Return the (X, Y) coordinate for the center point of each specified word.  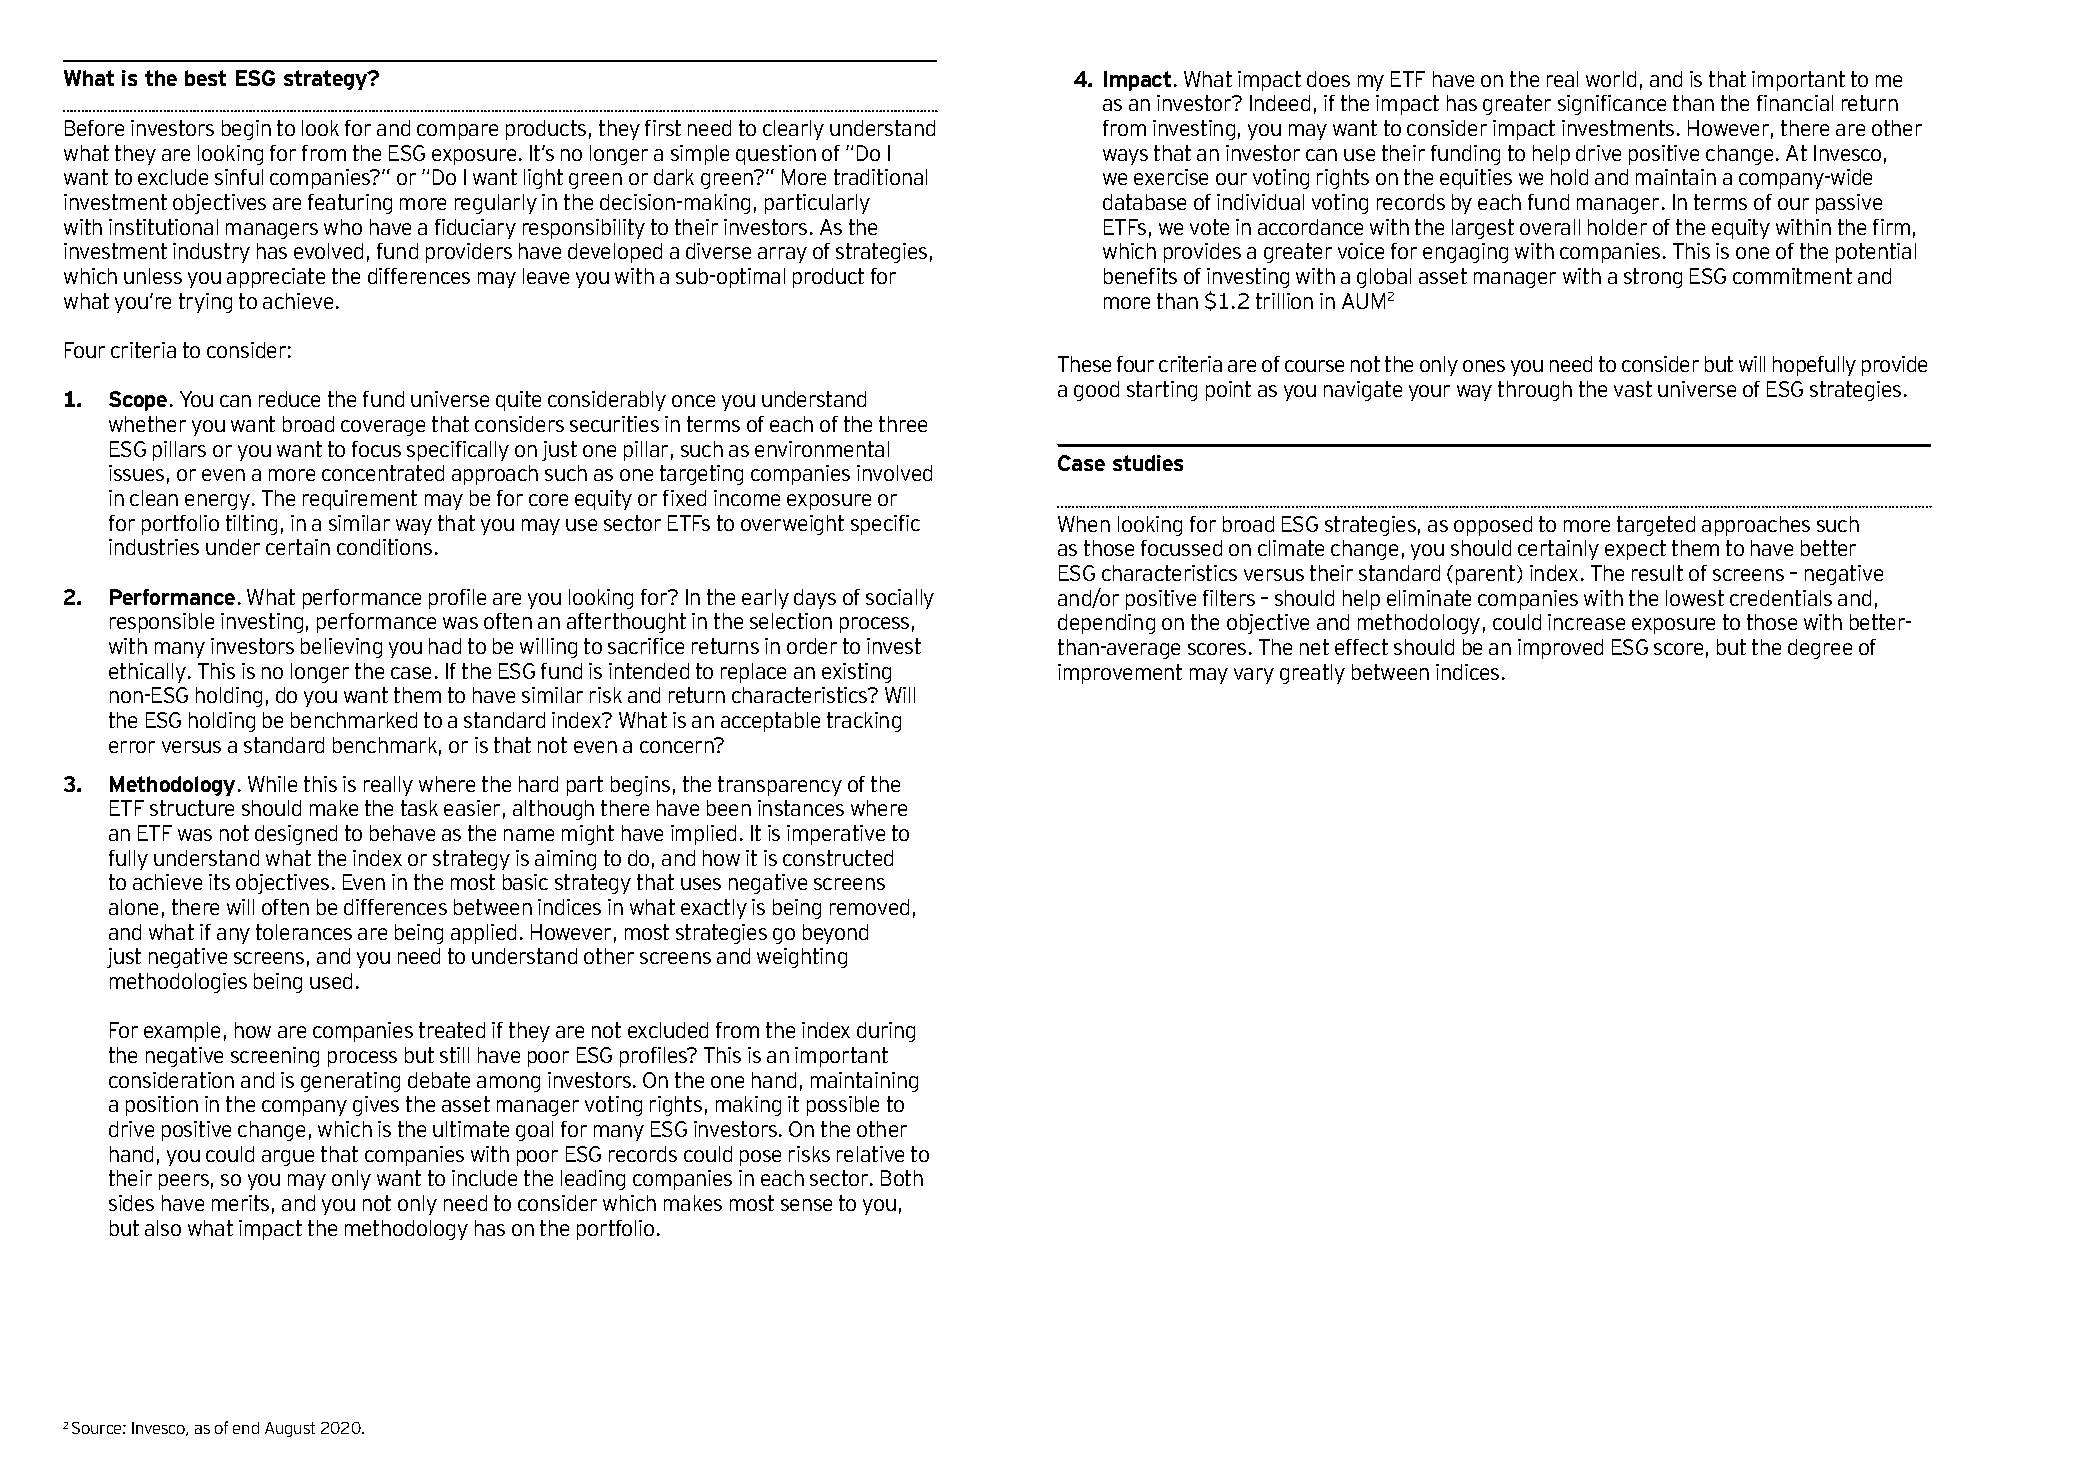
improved (1560, 649)
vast (1633, 389)
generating (350, 1082)
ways (1125, 157)
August (290, 1429)
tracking (864, 722)
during (886, 1032)
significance (1612, 105)
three (903, 424)
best (205, 78)
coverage (383, 428)
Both (902, 1178)
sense (806, 1205)
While (272, 784)
